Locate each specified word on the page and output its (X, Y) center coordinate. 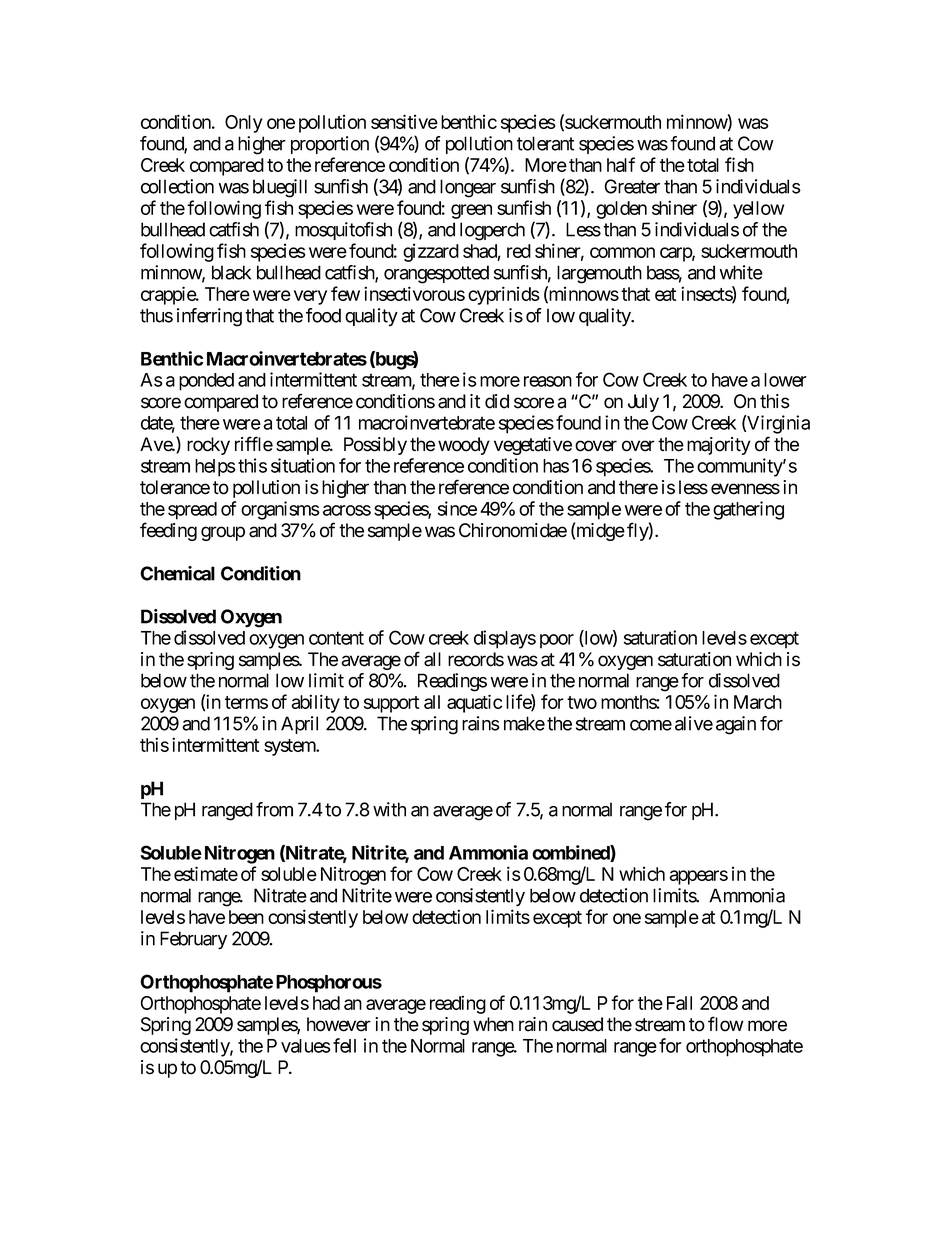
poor (557, 641)
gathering (748, 510)
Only (244, 124)
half (621, 164)
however (339, 1024)
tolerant (545, 143)
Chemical (177, 573)
